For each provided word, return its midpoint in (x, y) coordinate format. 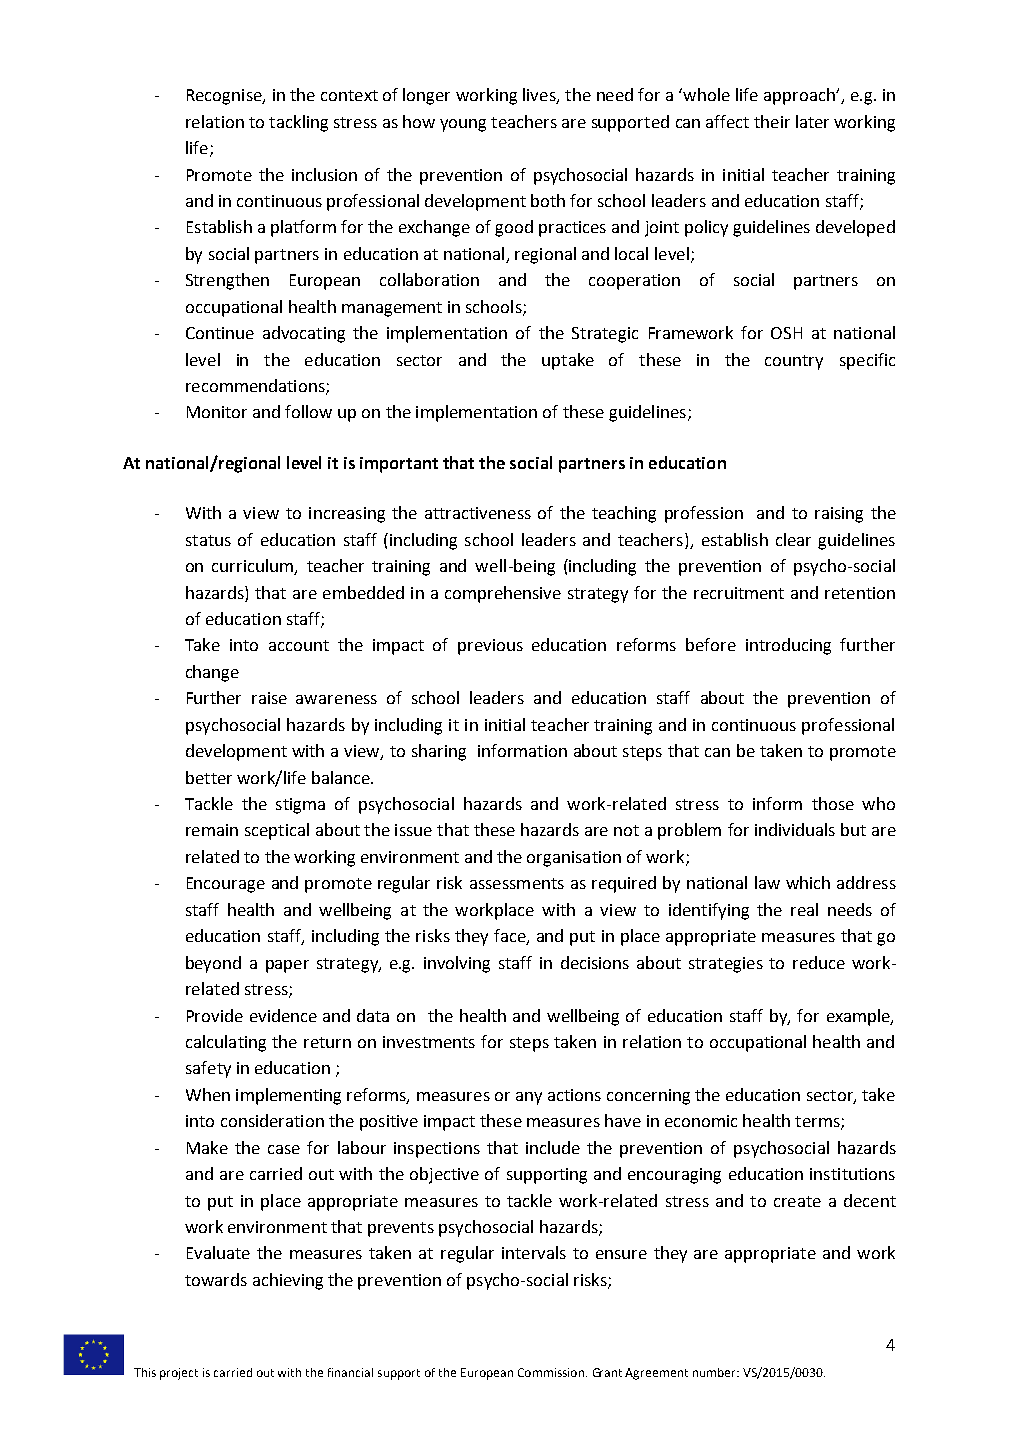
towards (216, 1279)
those (833, 803)
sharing (439, 752)
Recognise (225, 97)
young (463, 125)
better (209, 777)
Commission (551, 1372)
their (772, 121)
